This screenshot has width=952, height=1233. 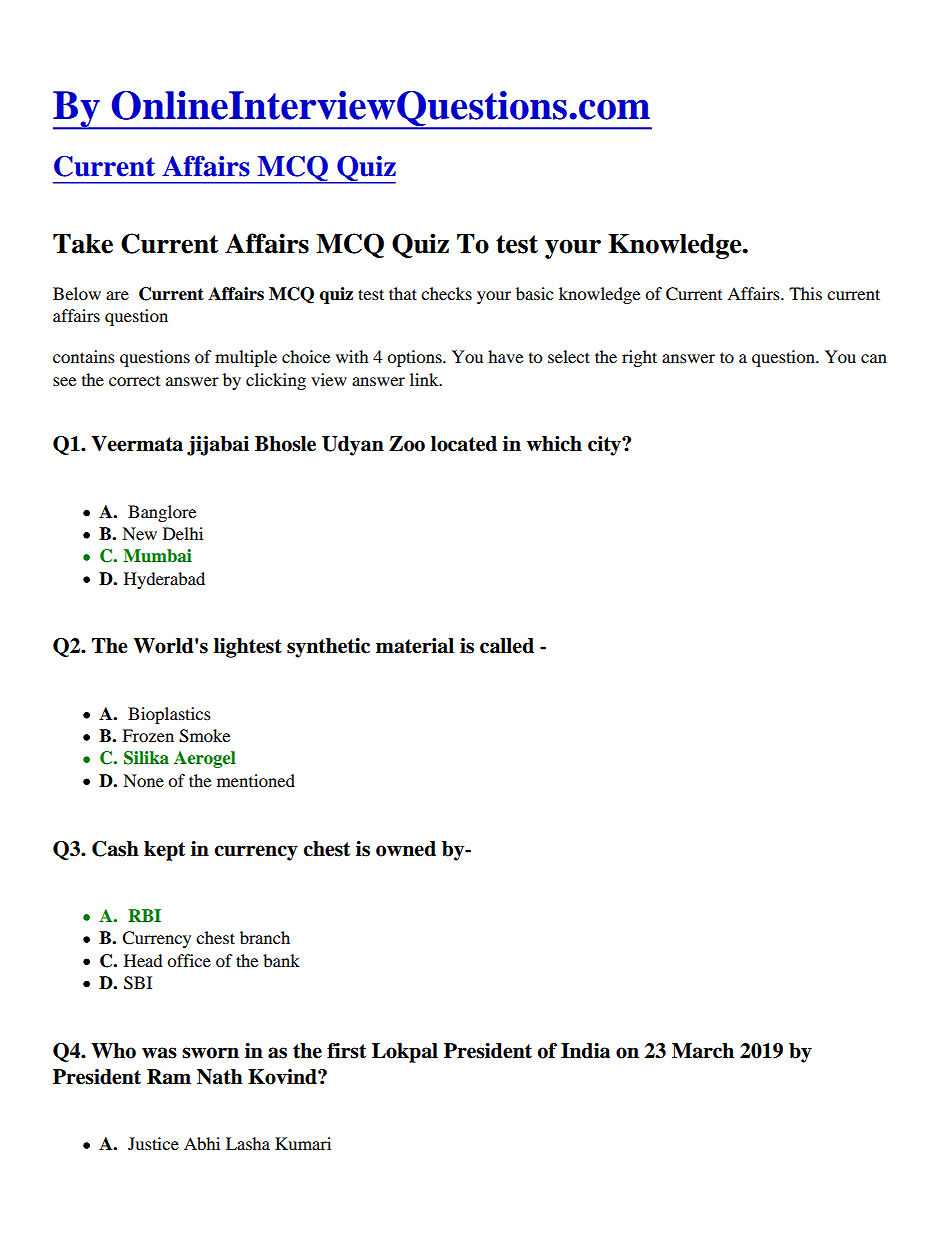 What do you see at coordinates (585, 1051) in the screenshot?
I see `India` at bounding box center [585, 1051].
